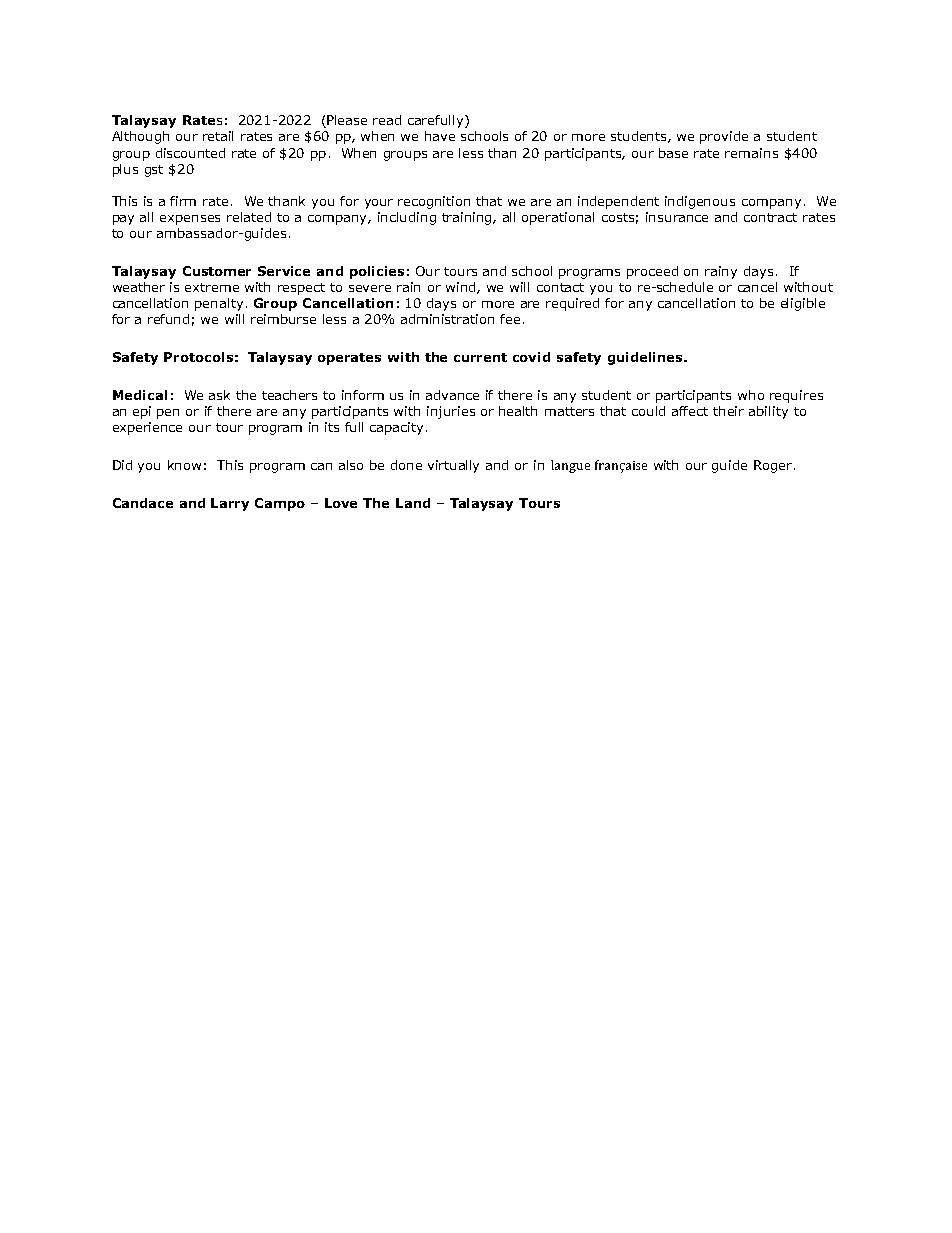 The image size is (952, 1233). What do you see at coordinates (724, 137) in the image?
I see `provide` at bounding box center [724, 137].
